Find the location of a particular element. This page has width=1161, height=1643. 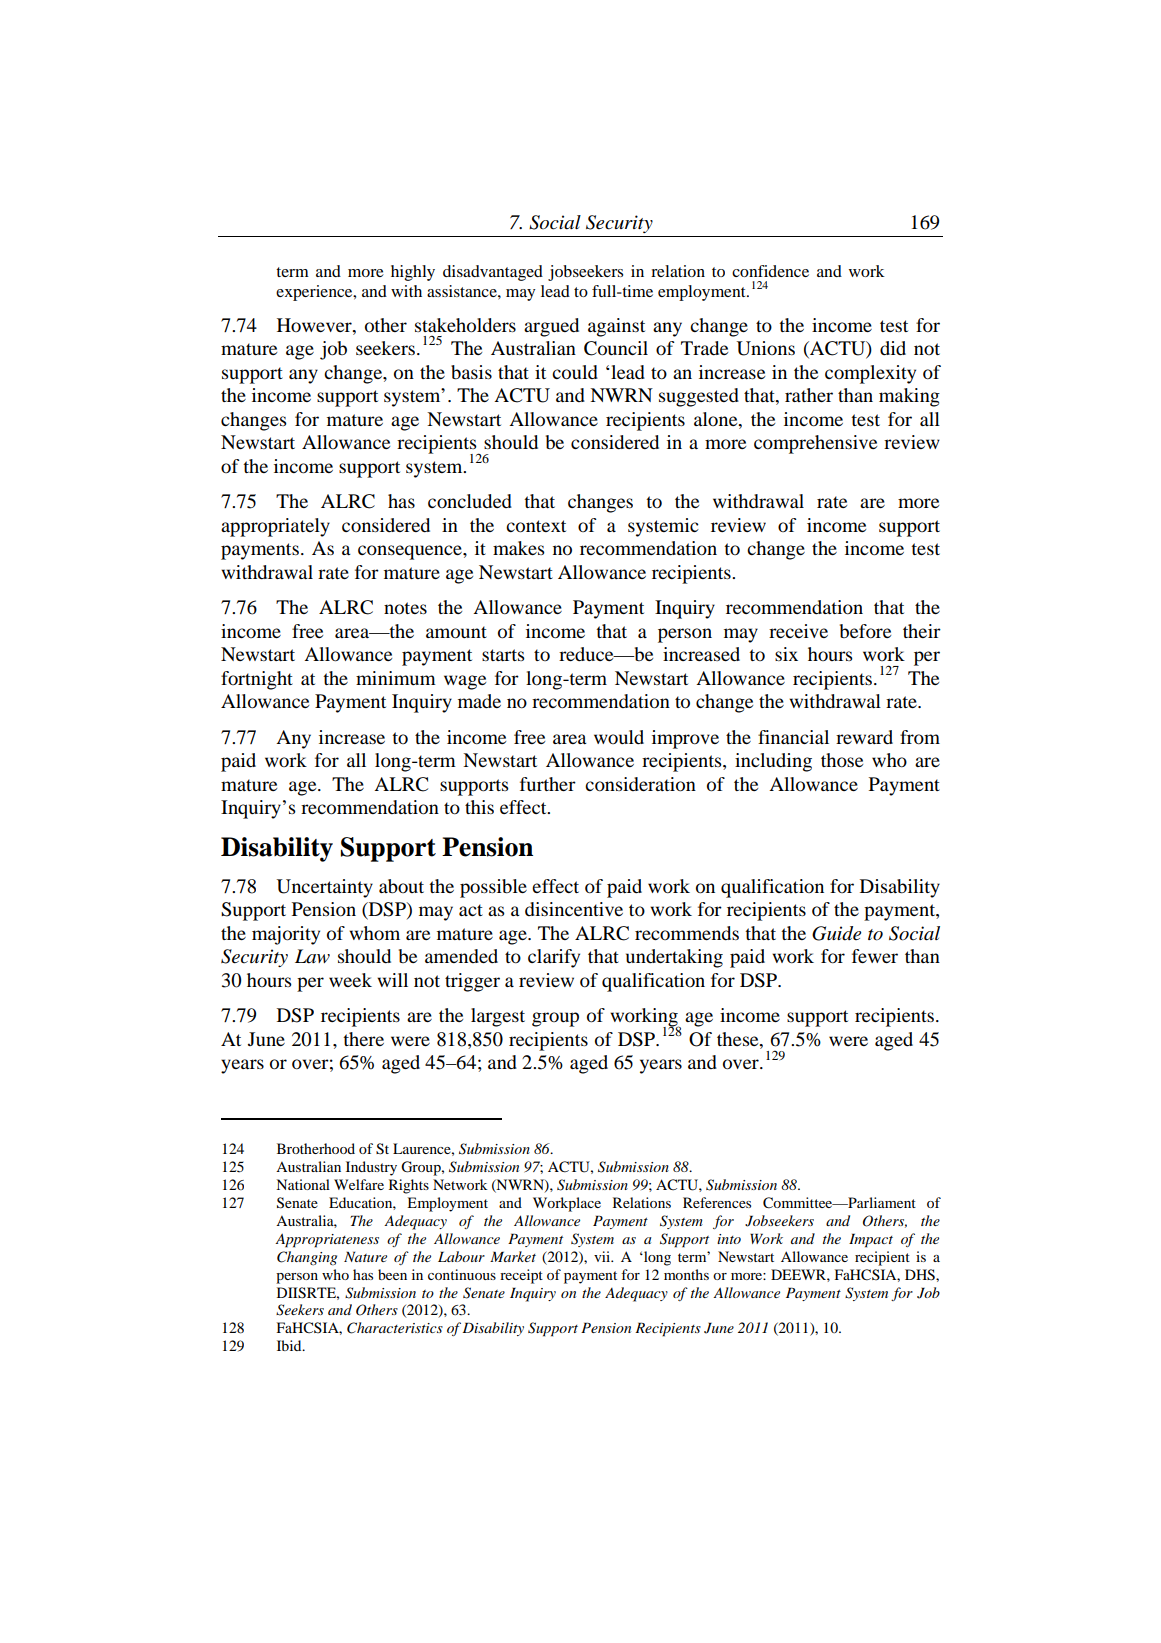

there is located at coordinates (363, 1039).
